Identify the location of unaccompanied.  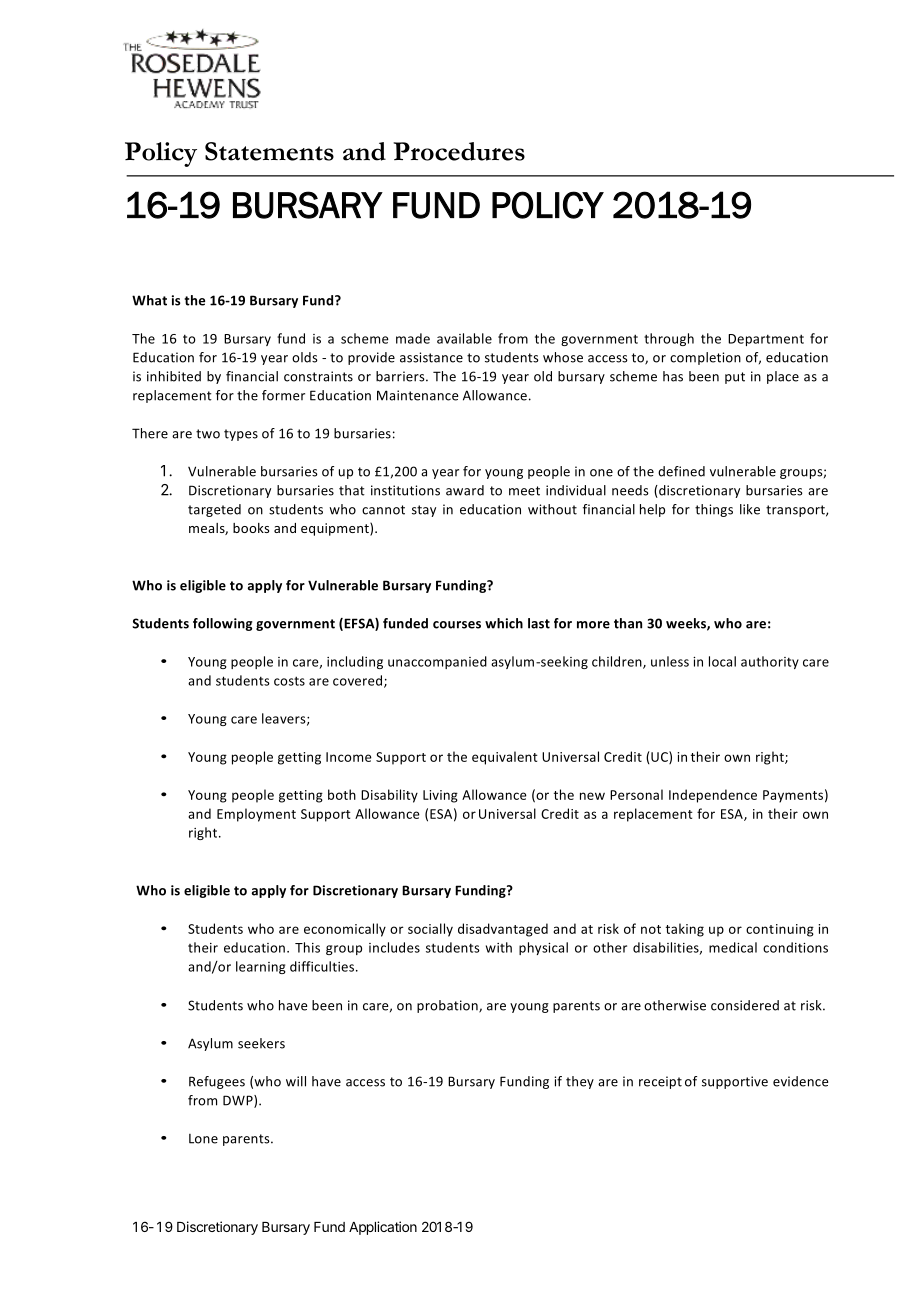
(437, 662).
